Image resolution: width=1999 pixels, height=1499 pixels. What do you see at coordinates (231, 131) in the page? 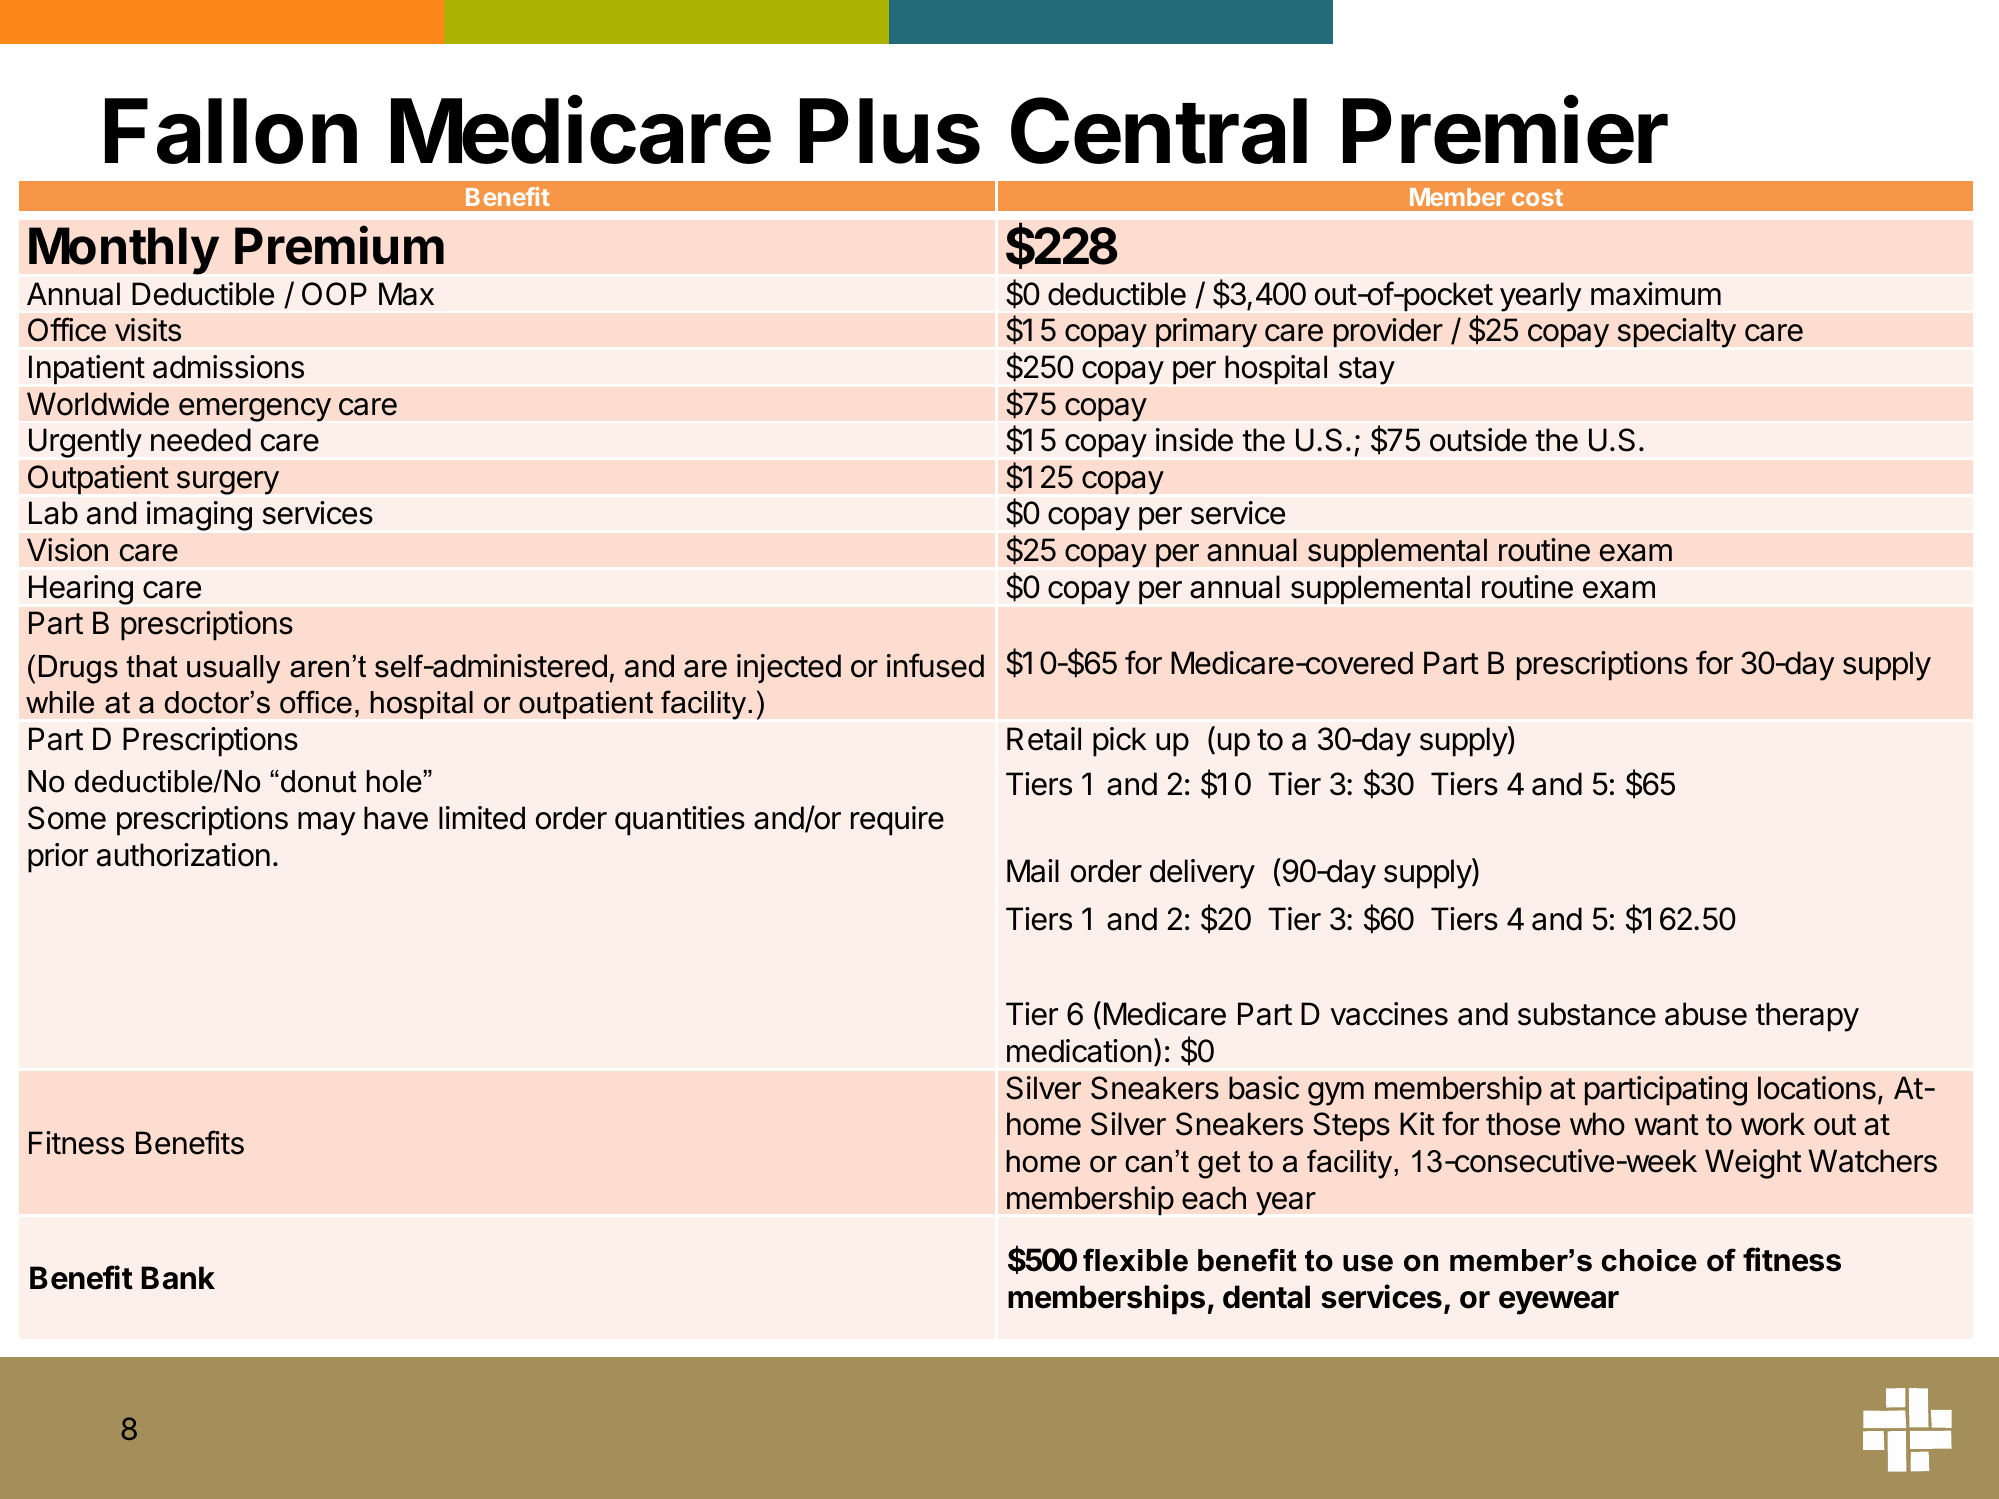
I see `Fallon` at bounding box center [231, 131].
